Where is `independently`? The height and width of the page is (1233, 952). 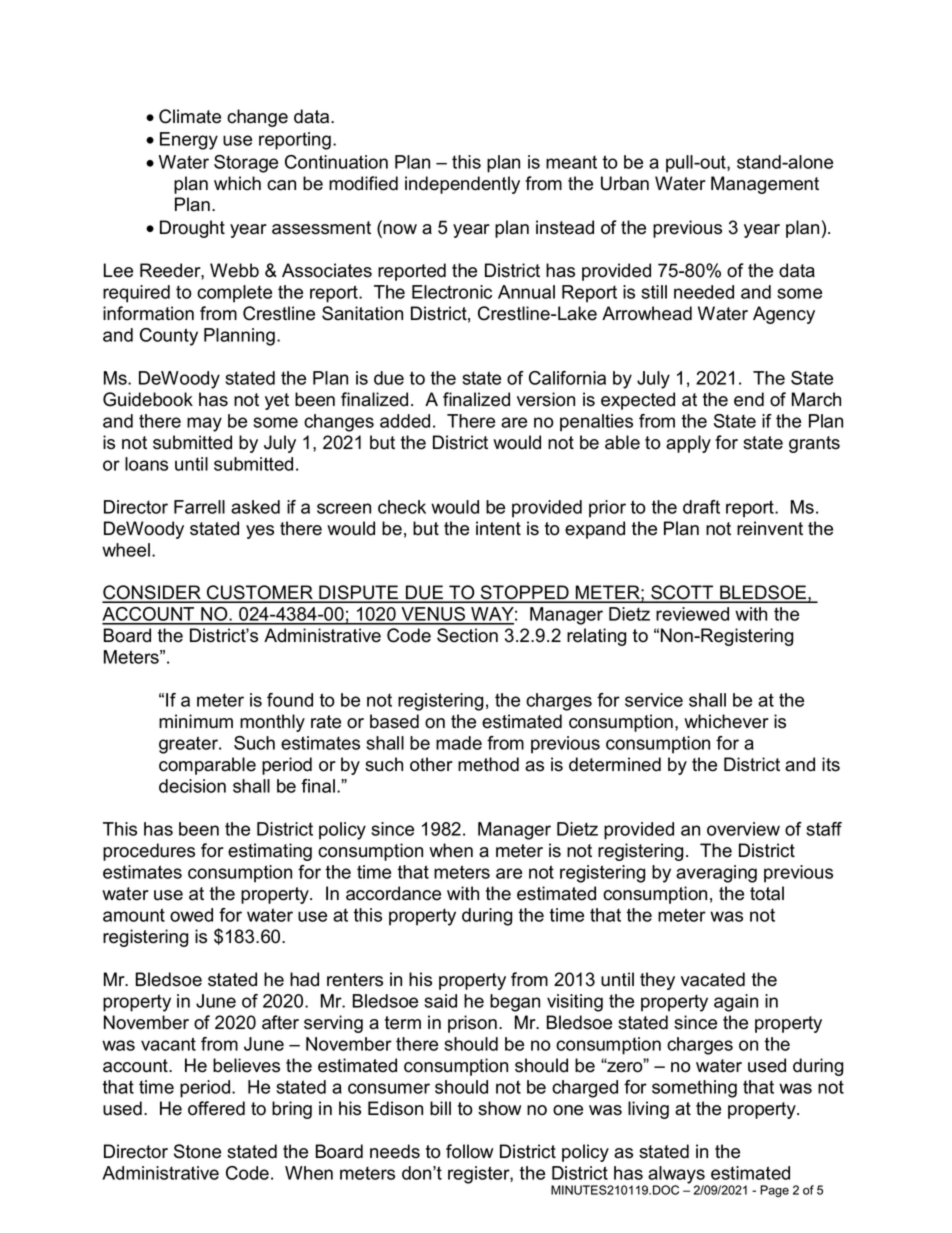
independently is located at coordinates (462, 185).
